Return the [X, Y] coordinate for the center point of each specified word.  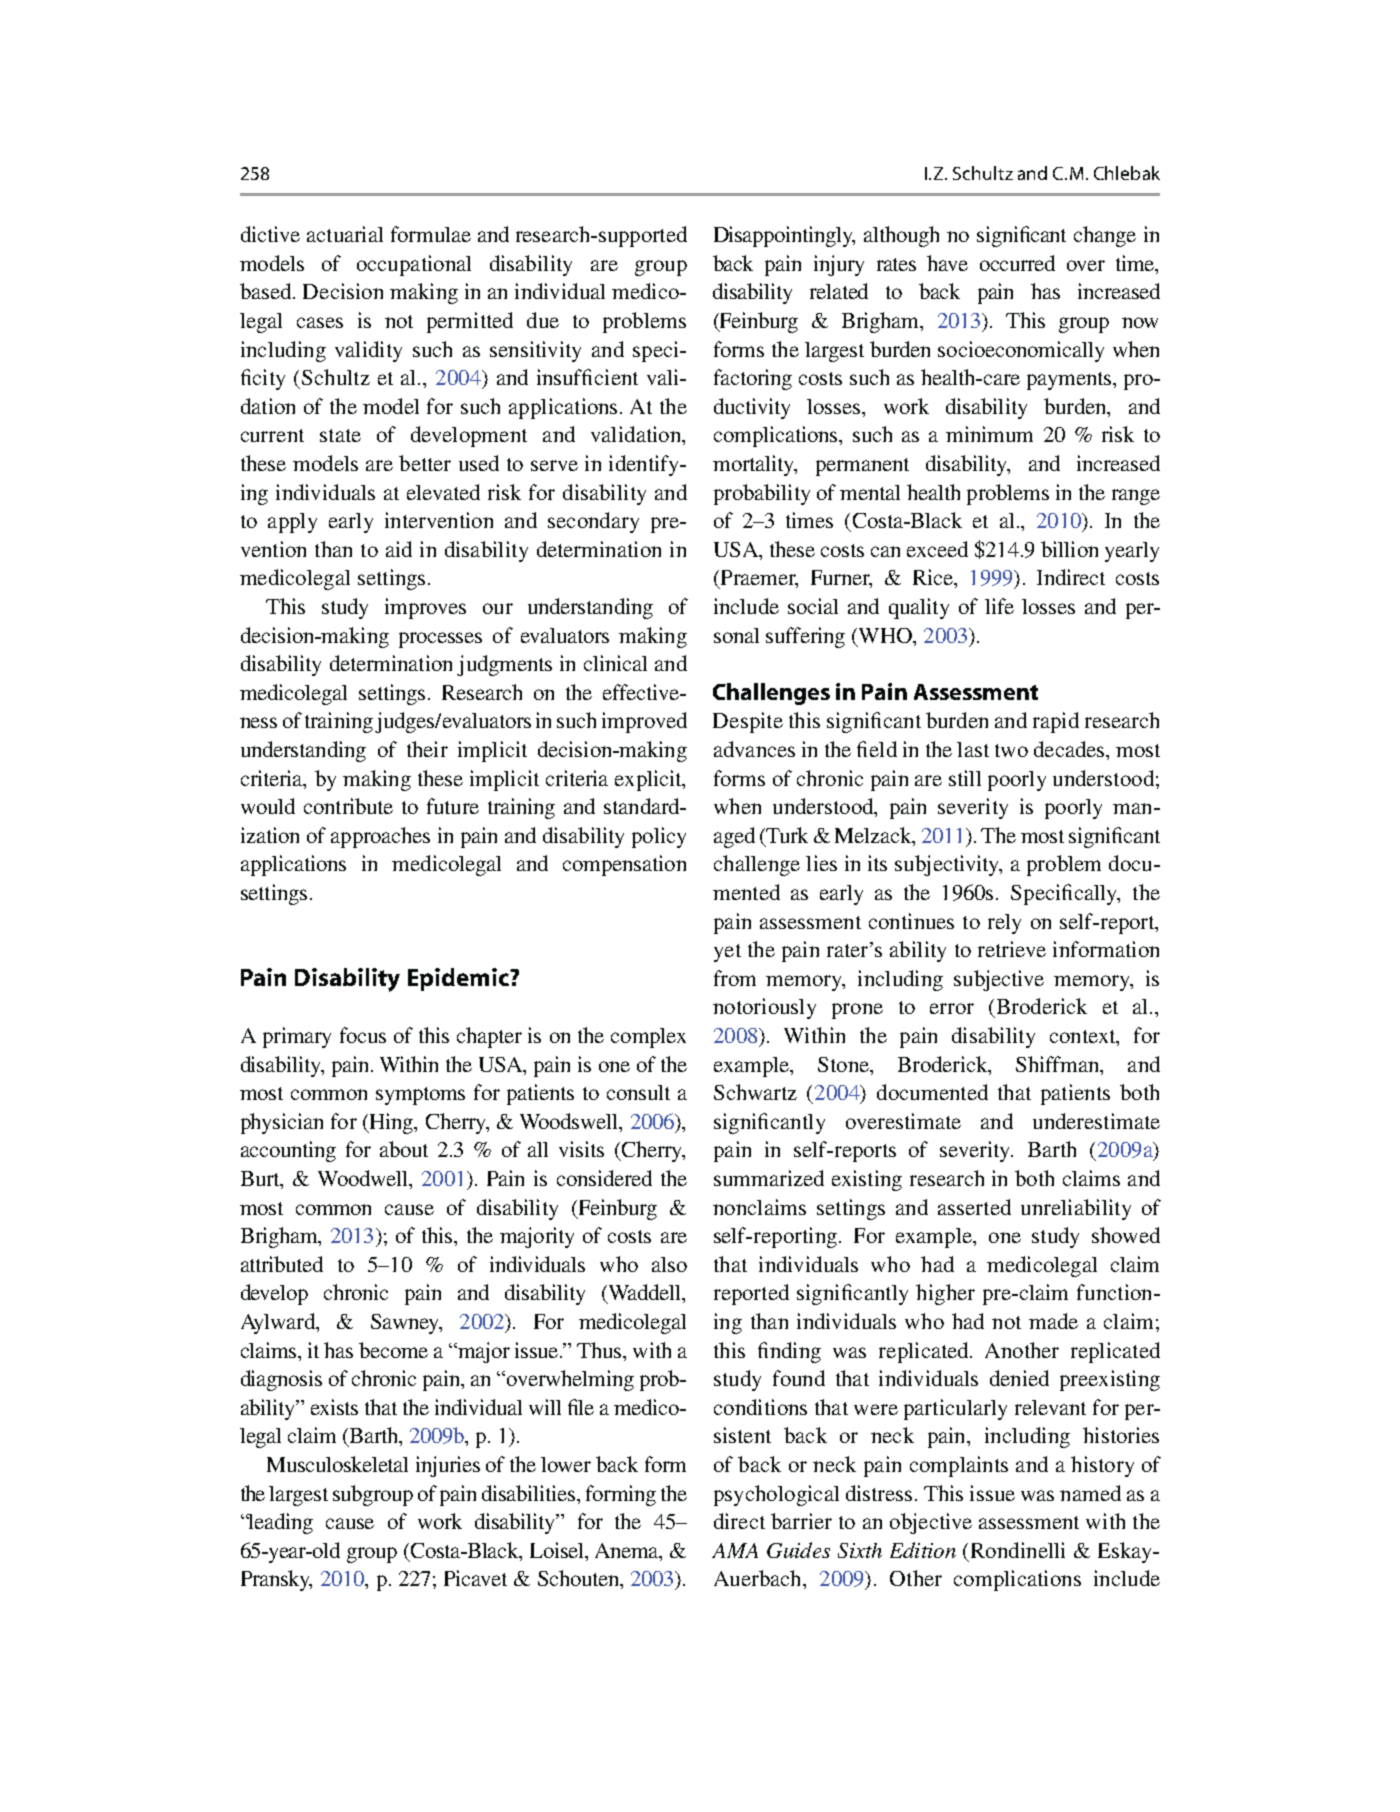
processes [440, 640]
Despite [748, 722]
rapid [1056, 722]
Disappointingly [784, 236]
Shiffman [1059, 1064]
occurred [1017, 263]
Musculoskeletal [337, 1464]
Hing [391, 1123]
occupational [414, 265]
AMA [735, 1550]
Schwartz [755, 1092]
